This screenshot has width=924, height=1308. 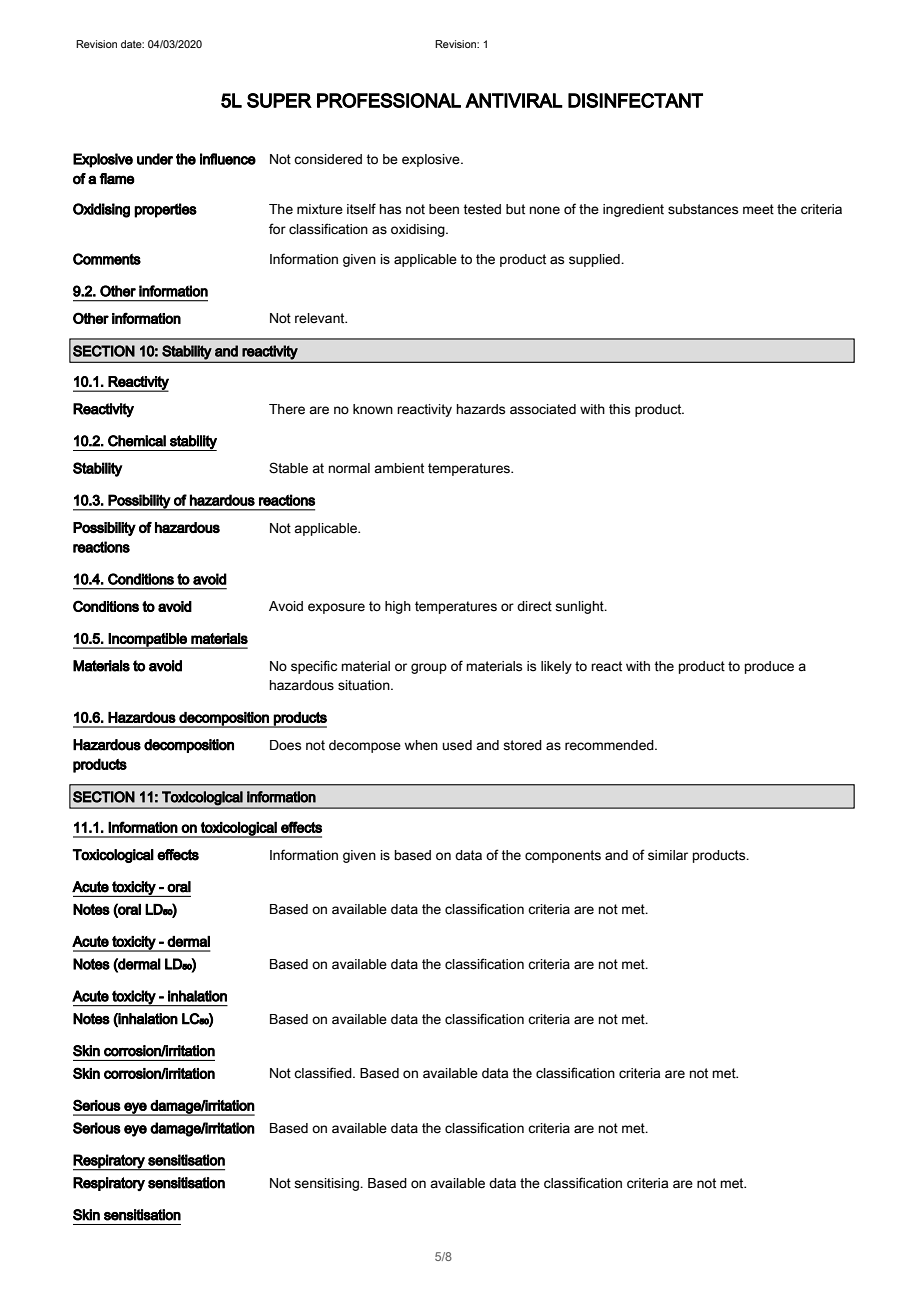 What do you see at coordinates (107, 259) in the screenshot?
I see `Comments` at bounding box center [107, 259].
